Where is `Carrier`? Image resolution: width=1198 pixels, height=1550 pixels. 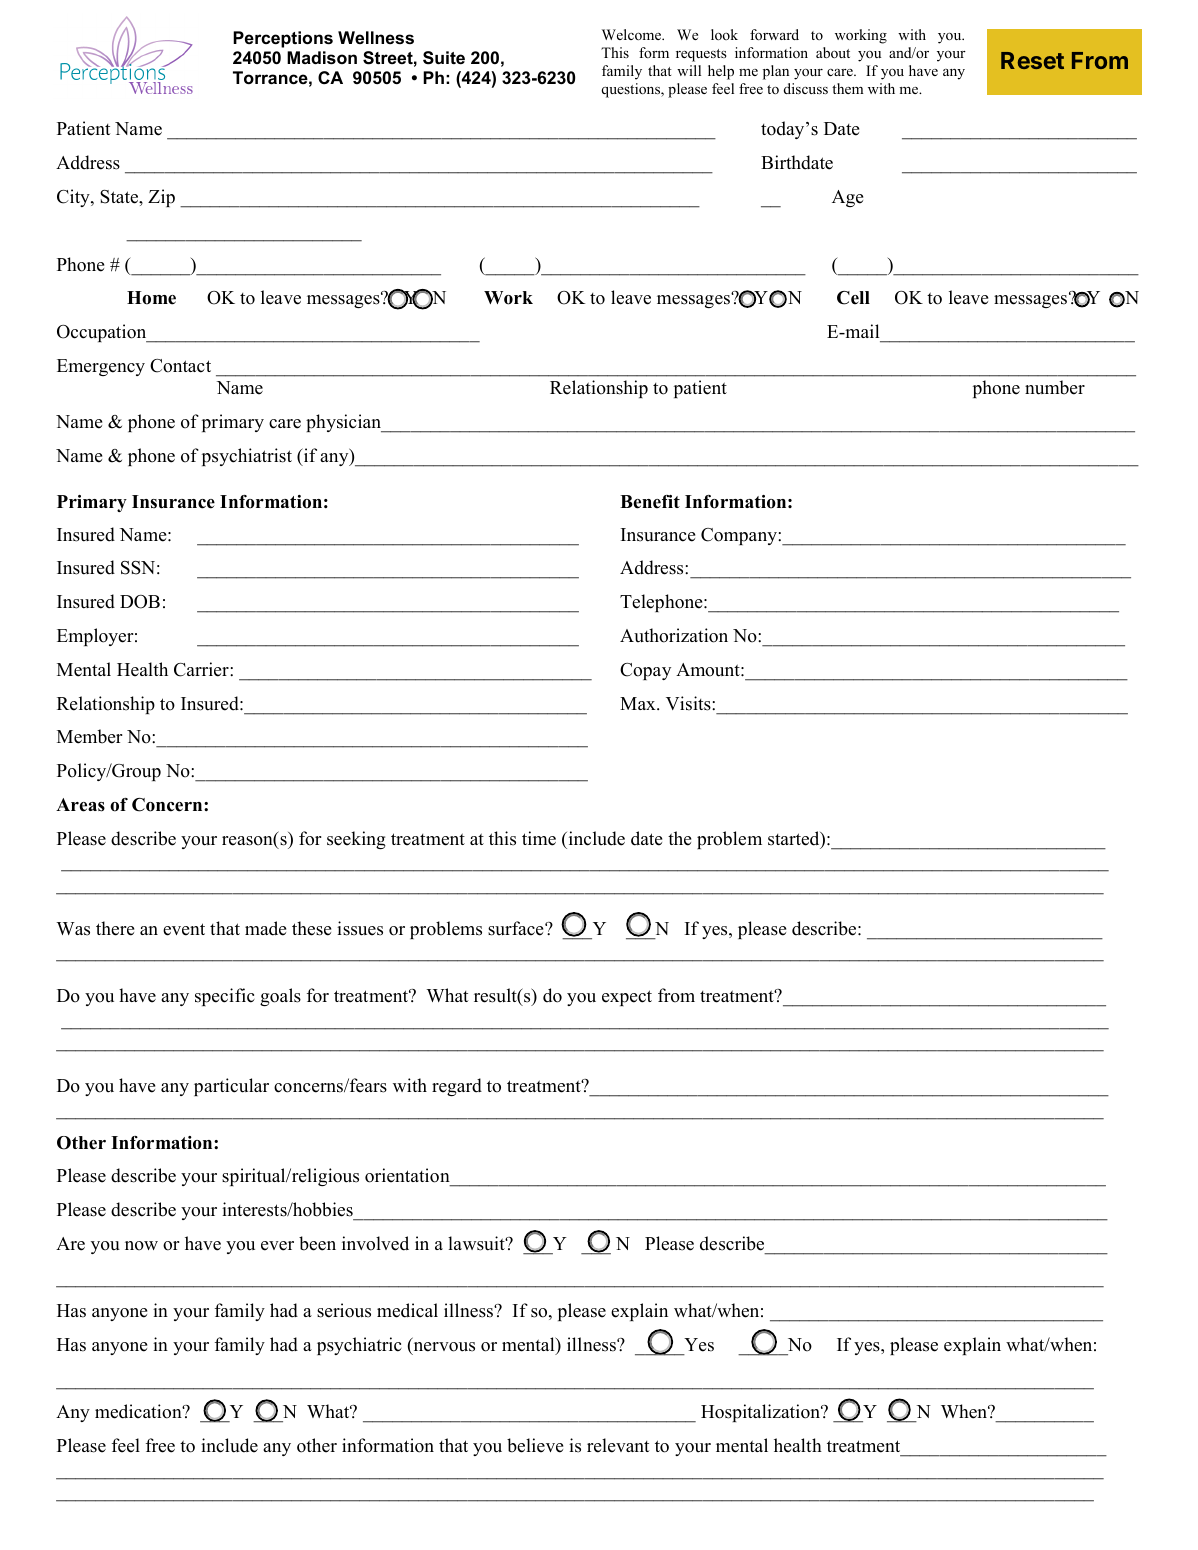
Carrier is located at coordinates (202, 669).
